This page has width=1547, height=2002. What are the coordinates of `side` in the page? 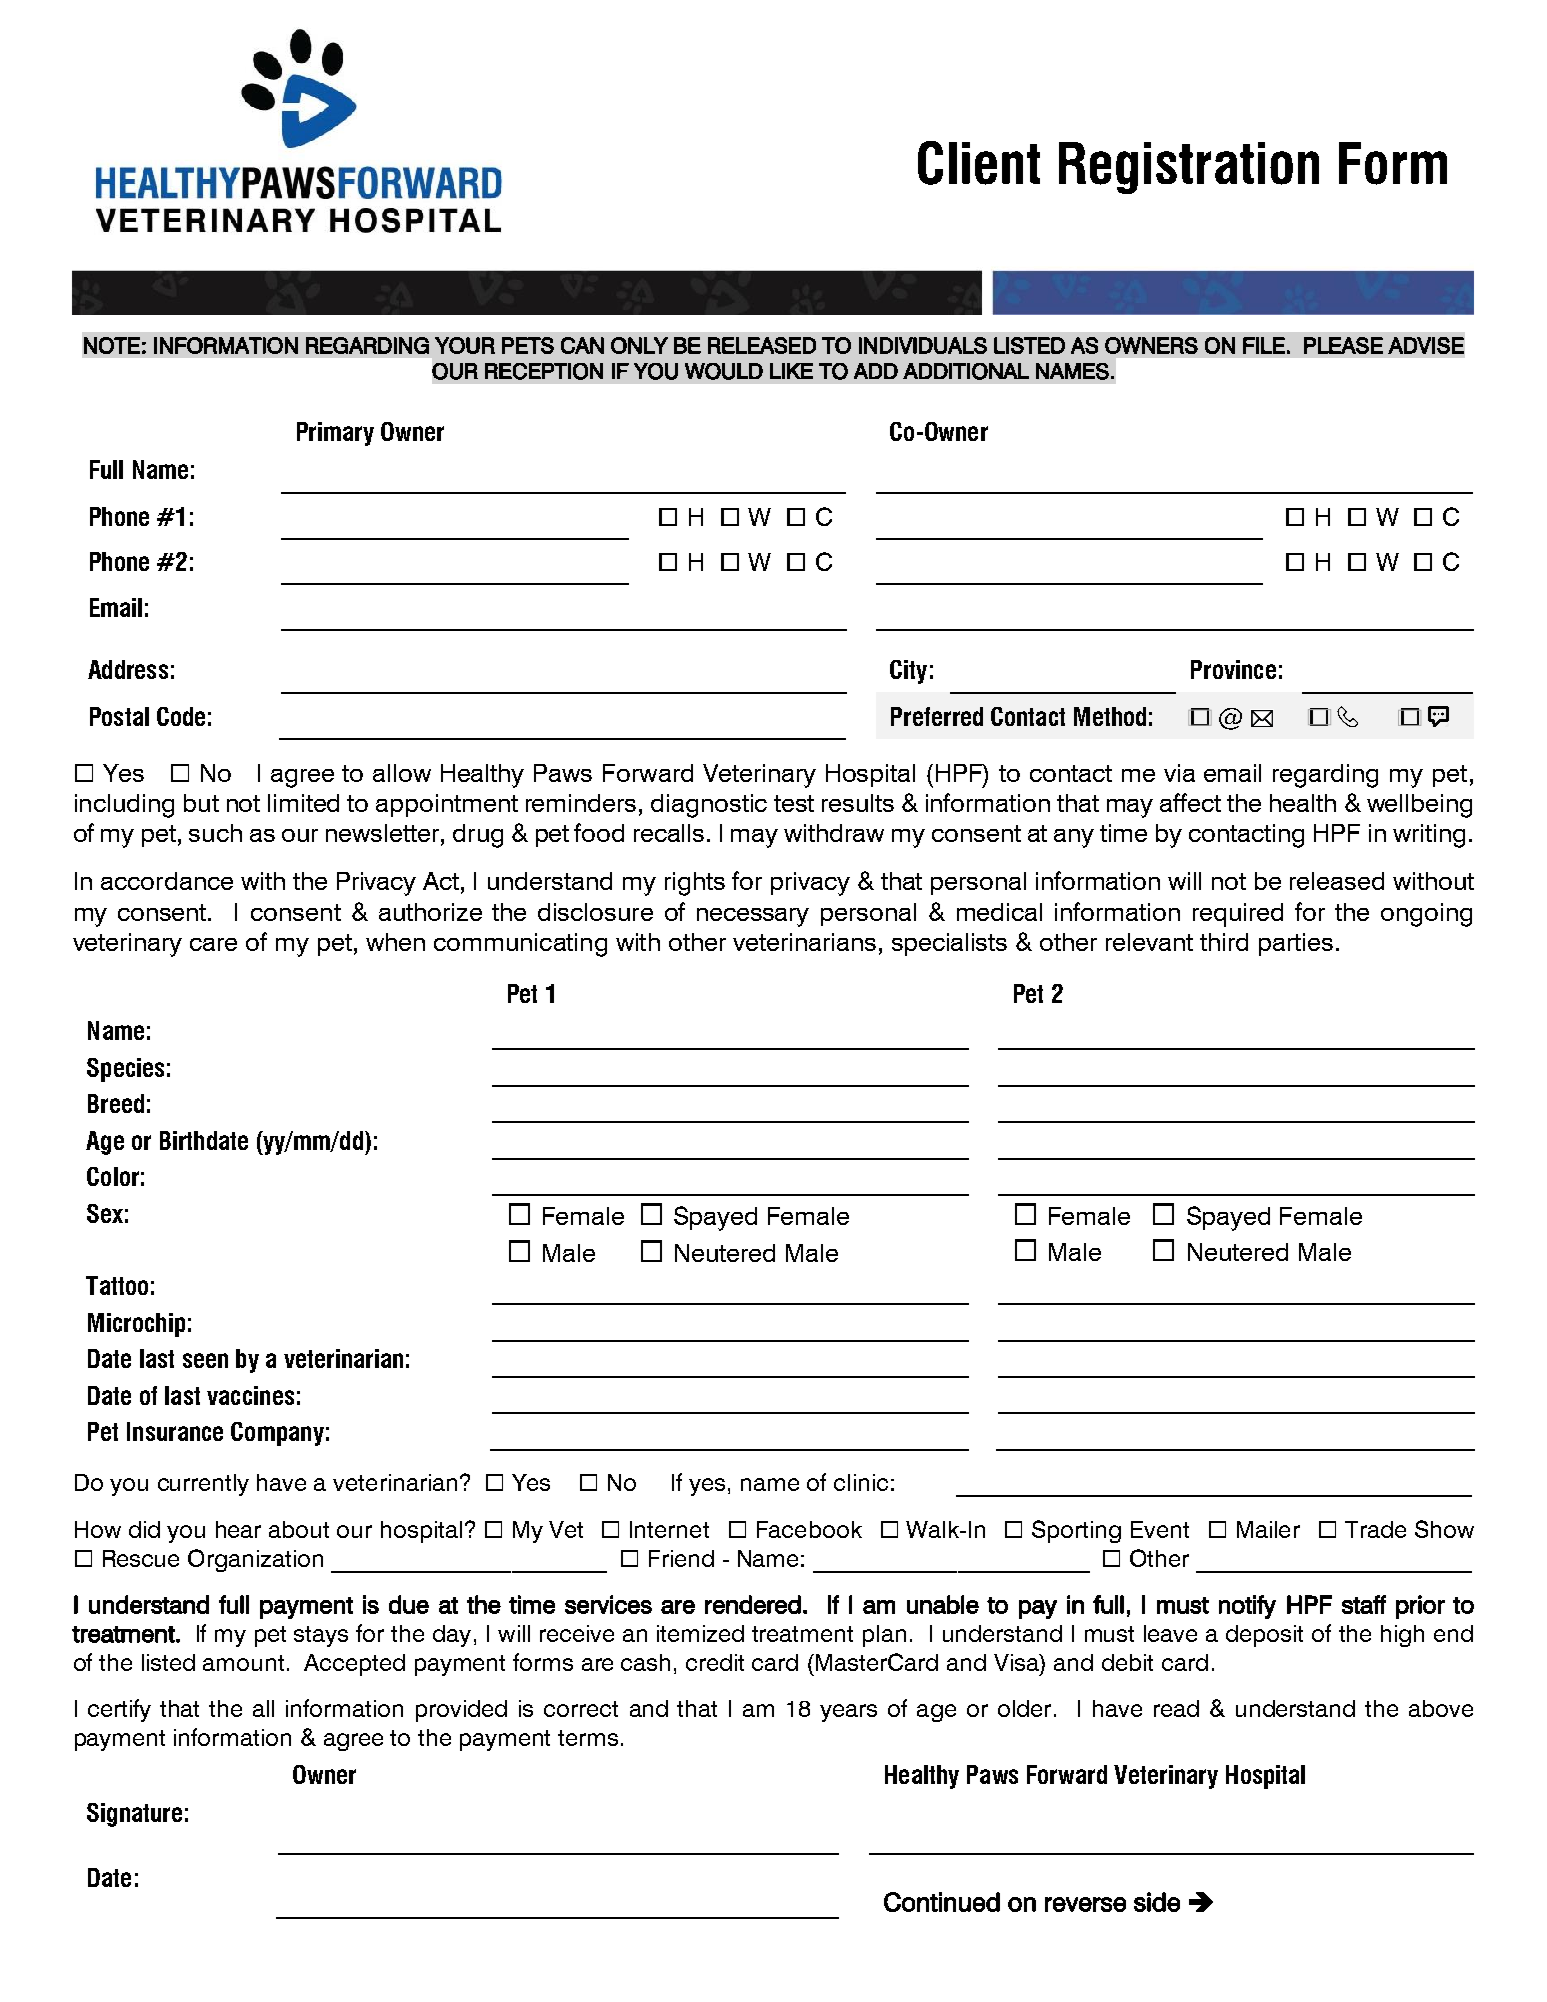 It's located at (1157, 1902).
